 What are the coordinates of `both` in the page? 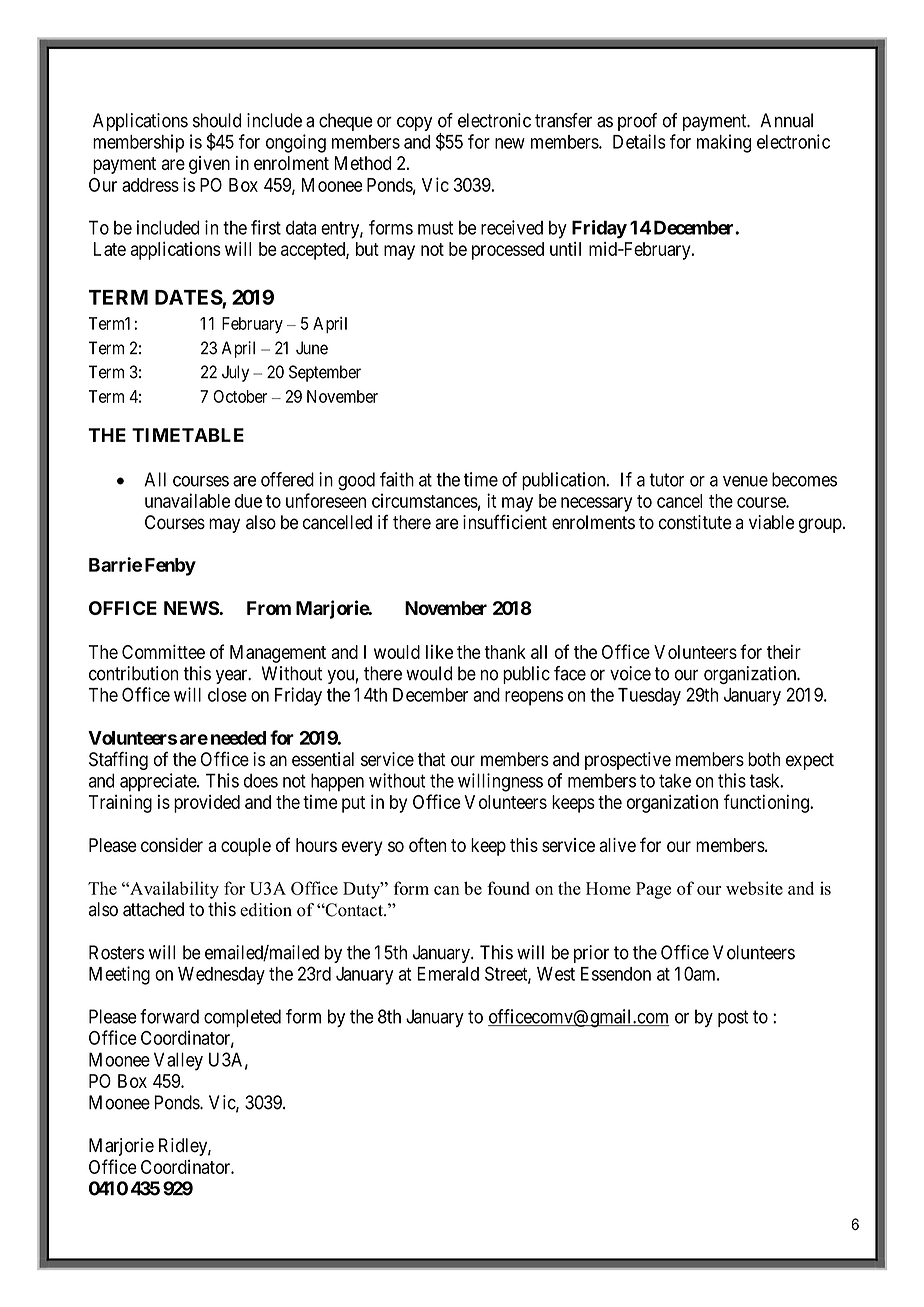 It's located at (764, 759).
